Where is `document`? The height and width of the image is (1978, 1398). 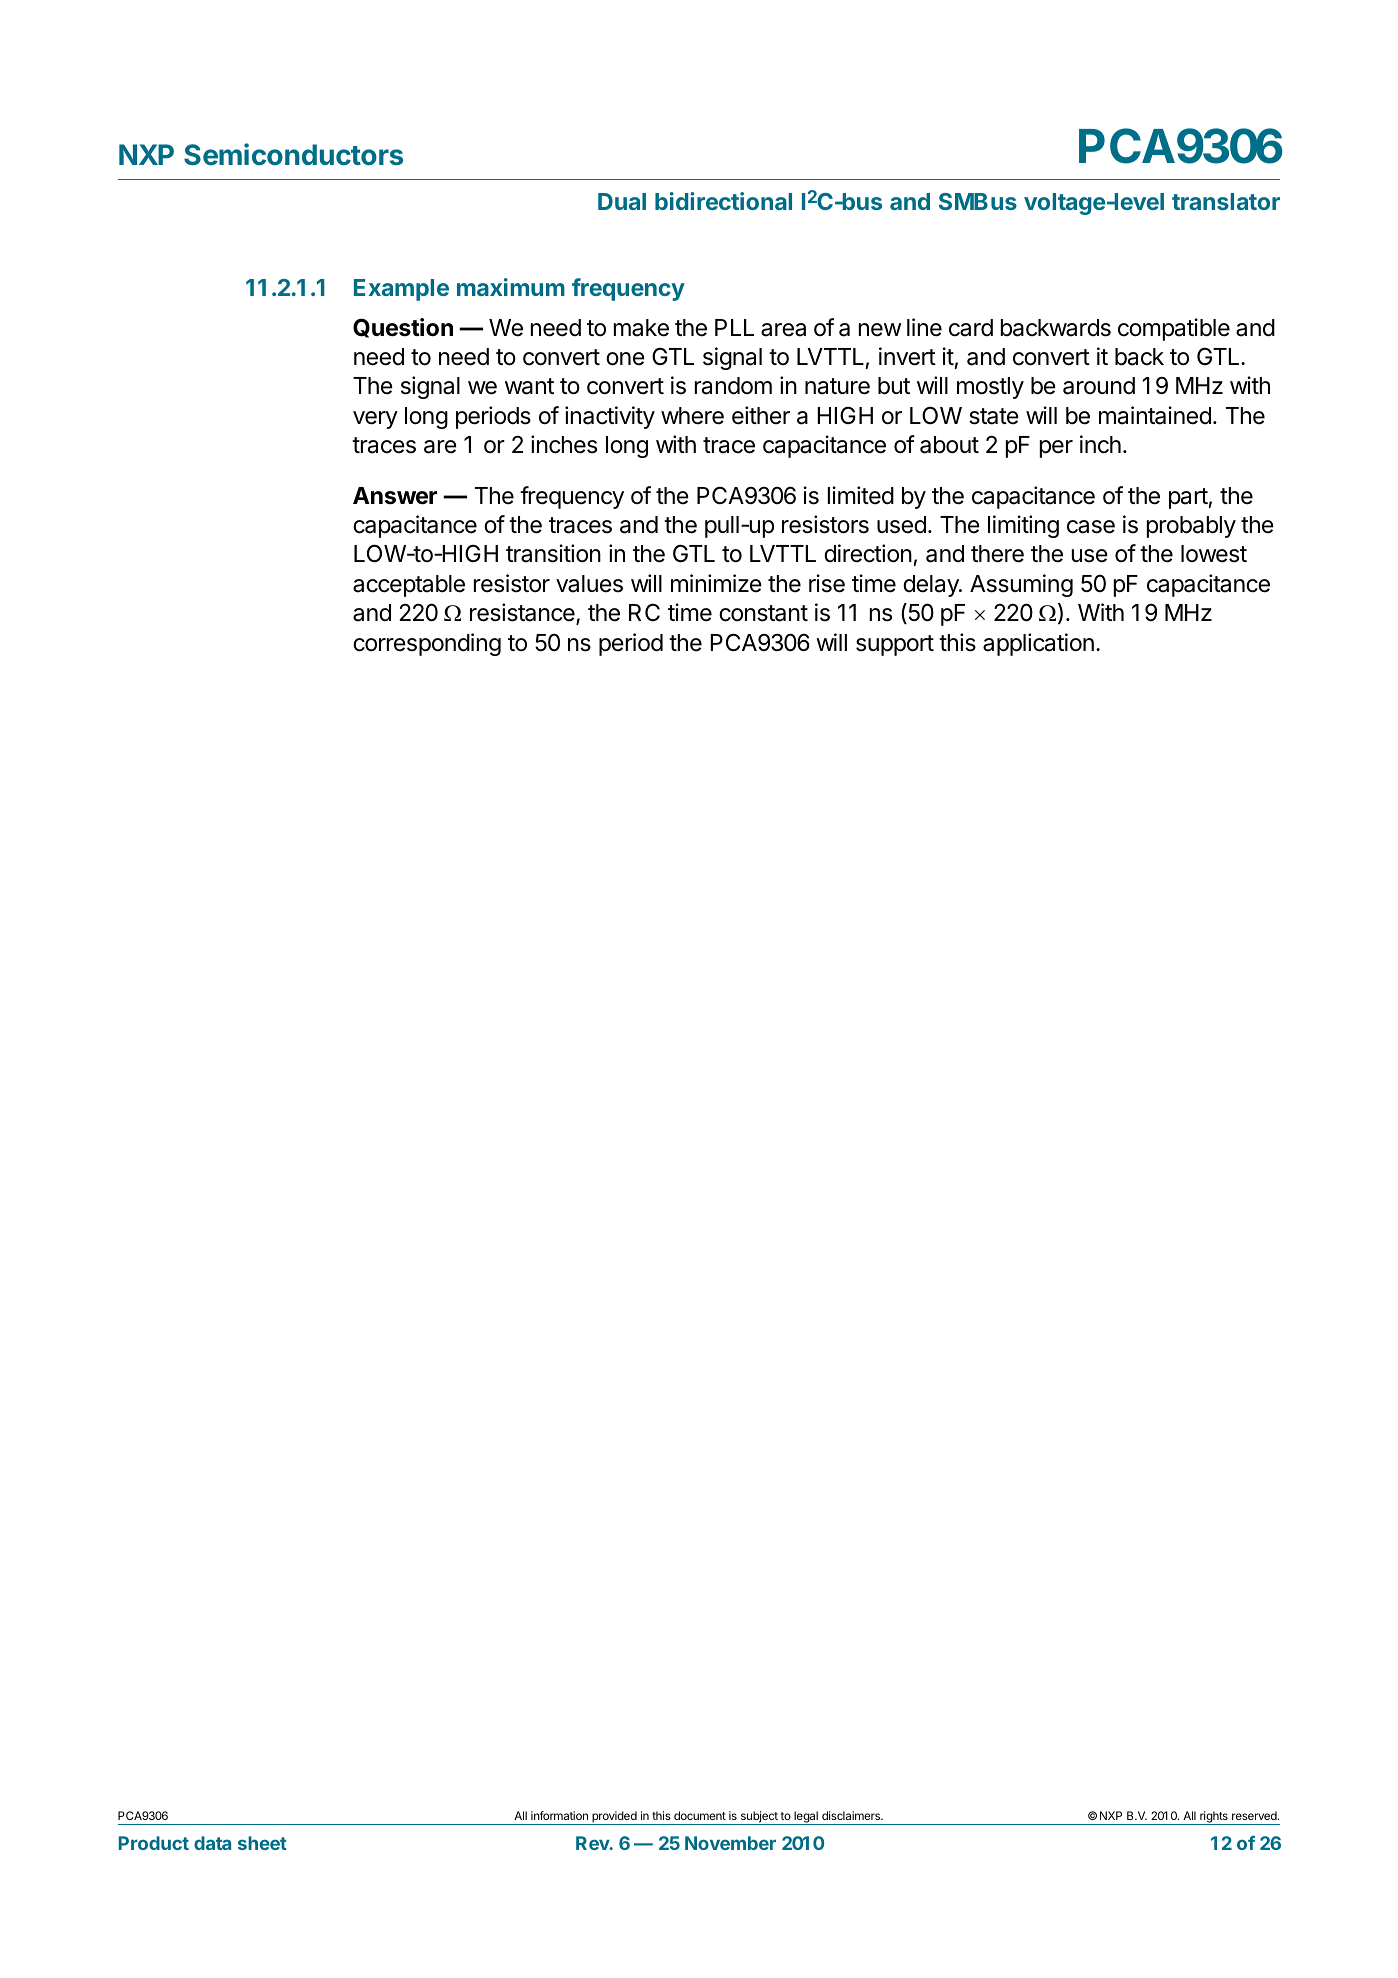
document is located at coordinates (700, 1815).
